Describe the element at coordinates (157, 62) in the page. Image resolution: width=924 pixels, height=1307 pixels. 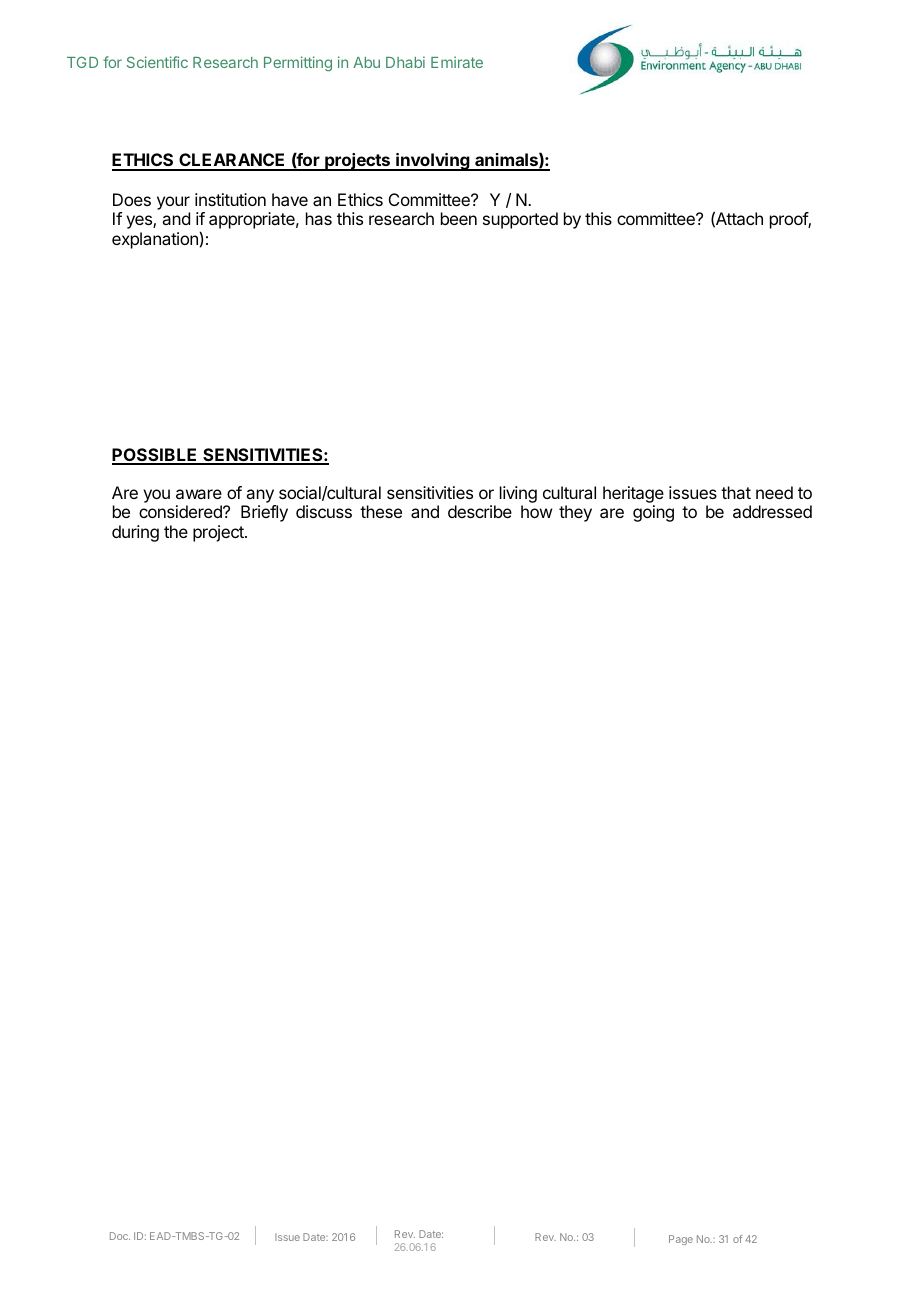
I see `Scientific` at that location.
